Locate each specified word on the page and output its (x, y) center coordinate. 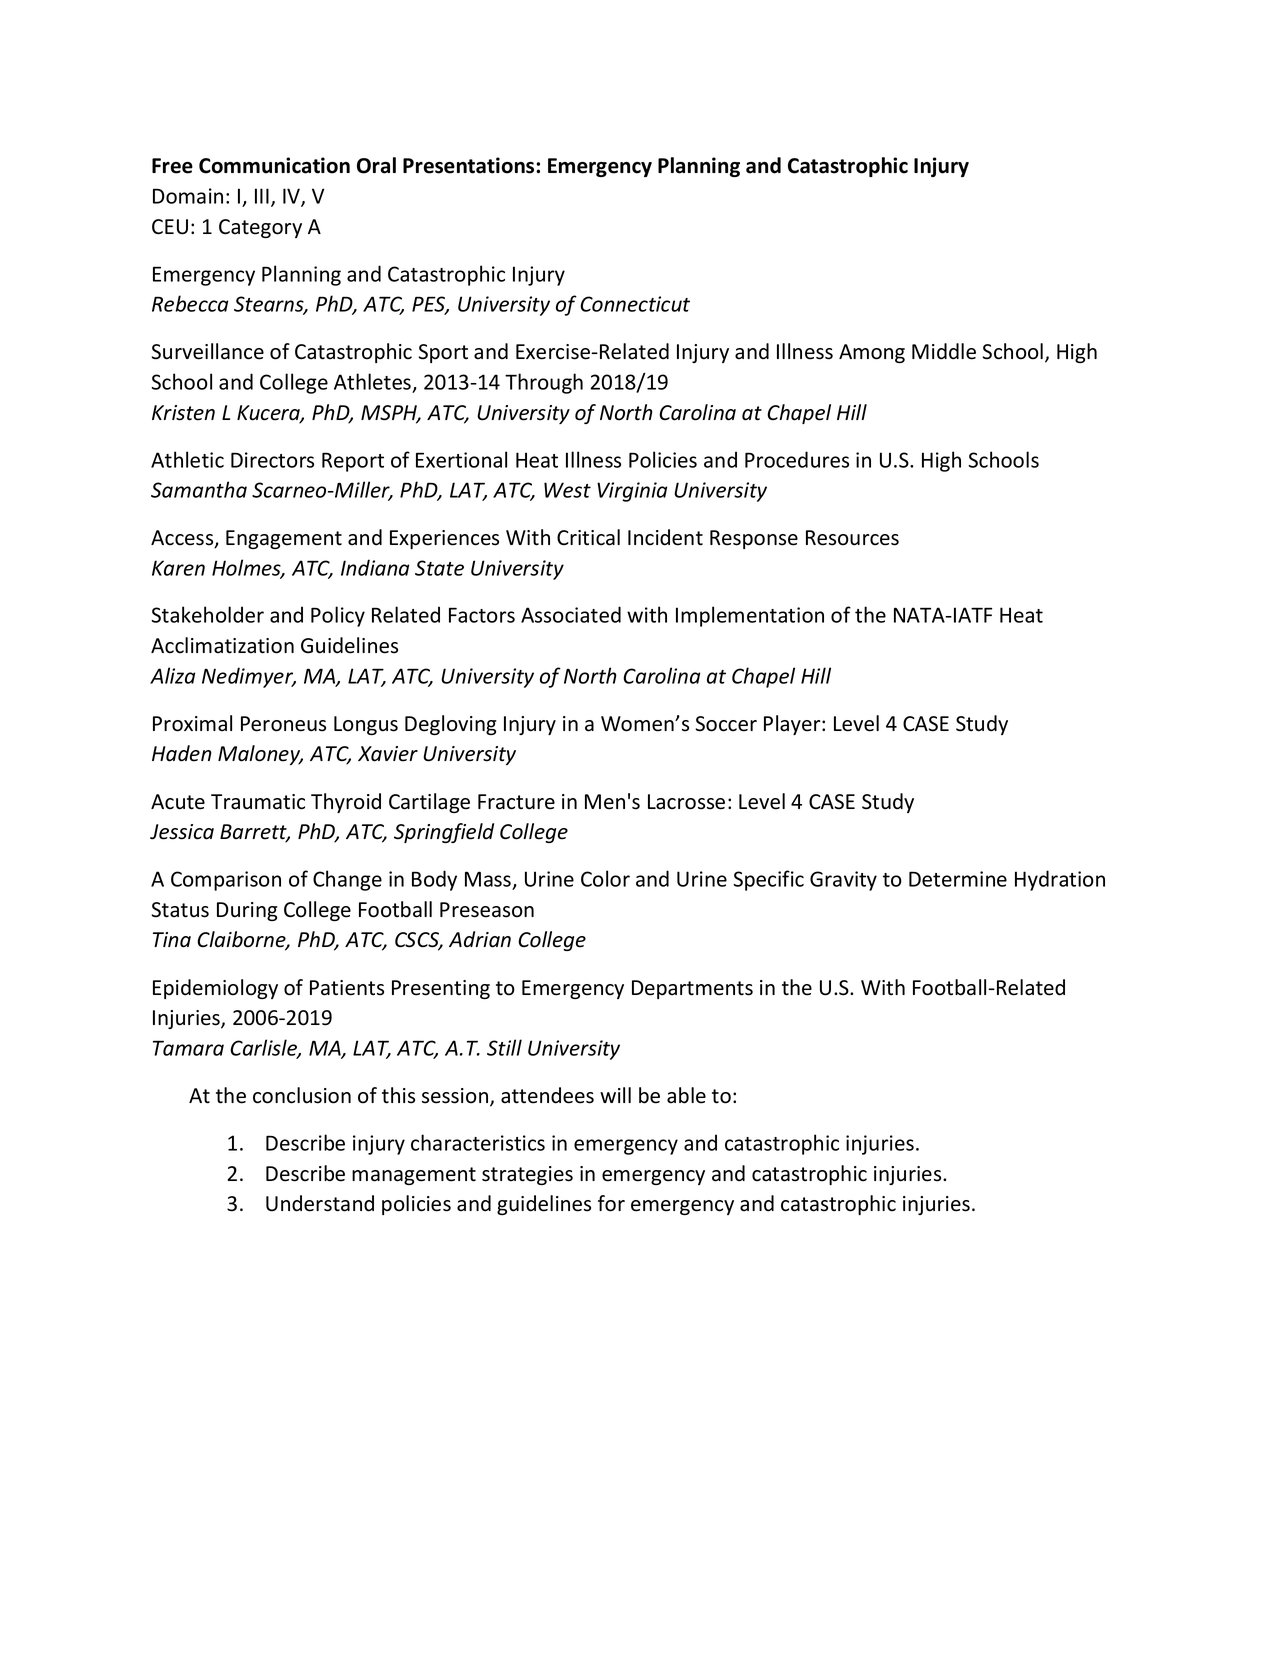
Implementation (750, 616)
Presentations (470, 165)
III (262, 196)
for (611, 1203)
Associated (571, 614)
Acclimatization (222, 645)
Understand (320, 1203)
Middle (944, 351)
